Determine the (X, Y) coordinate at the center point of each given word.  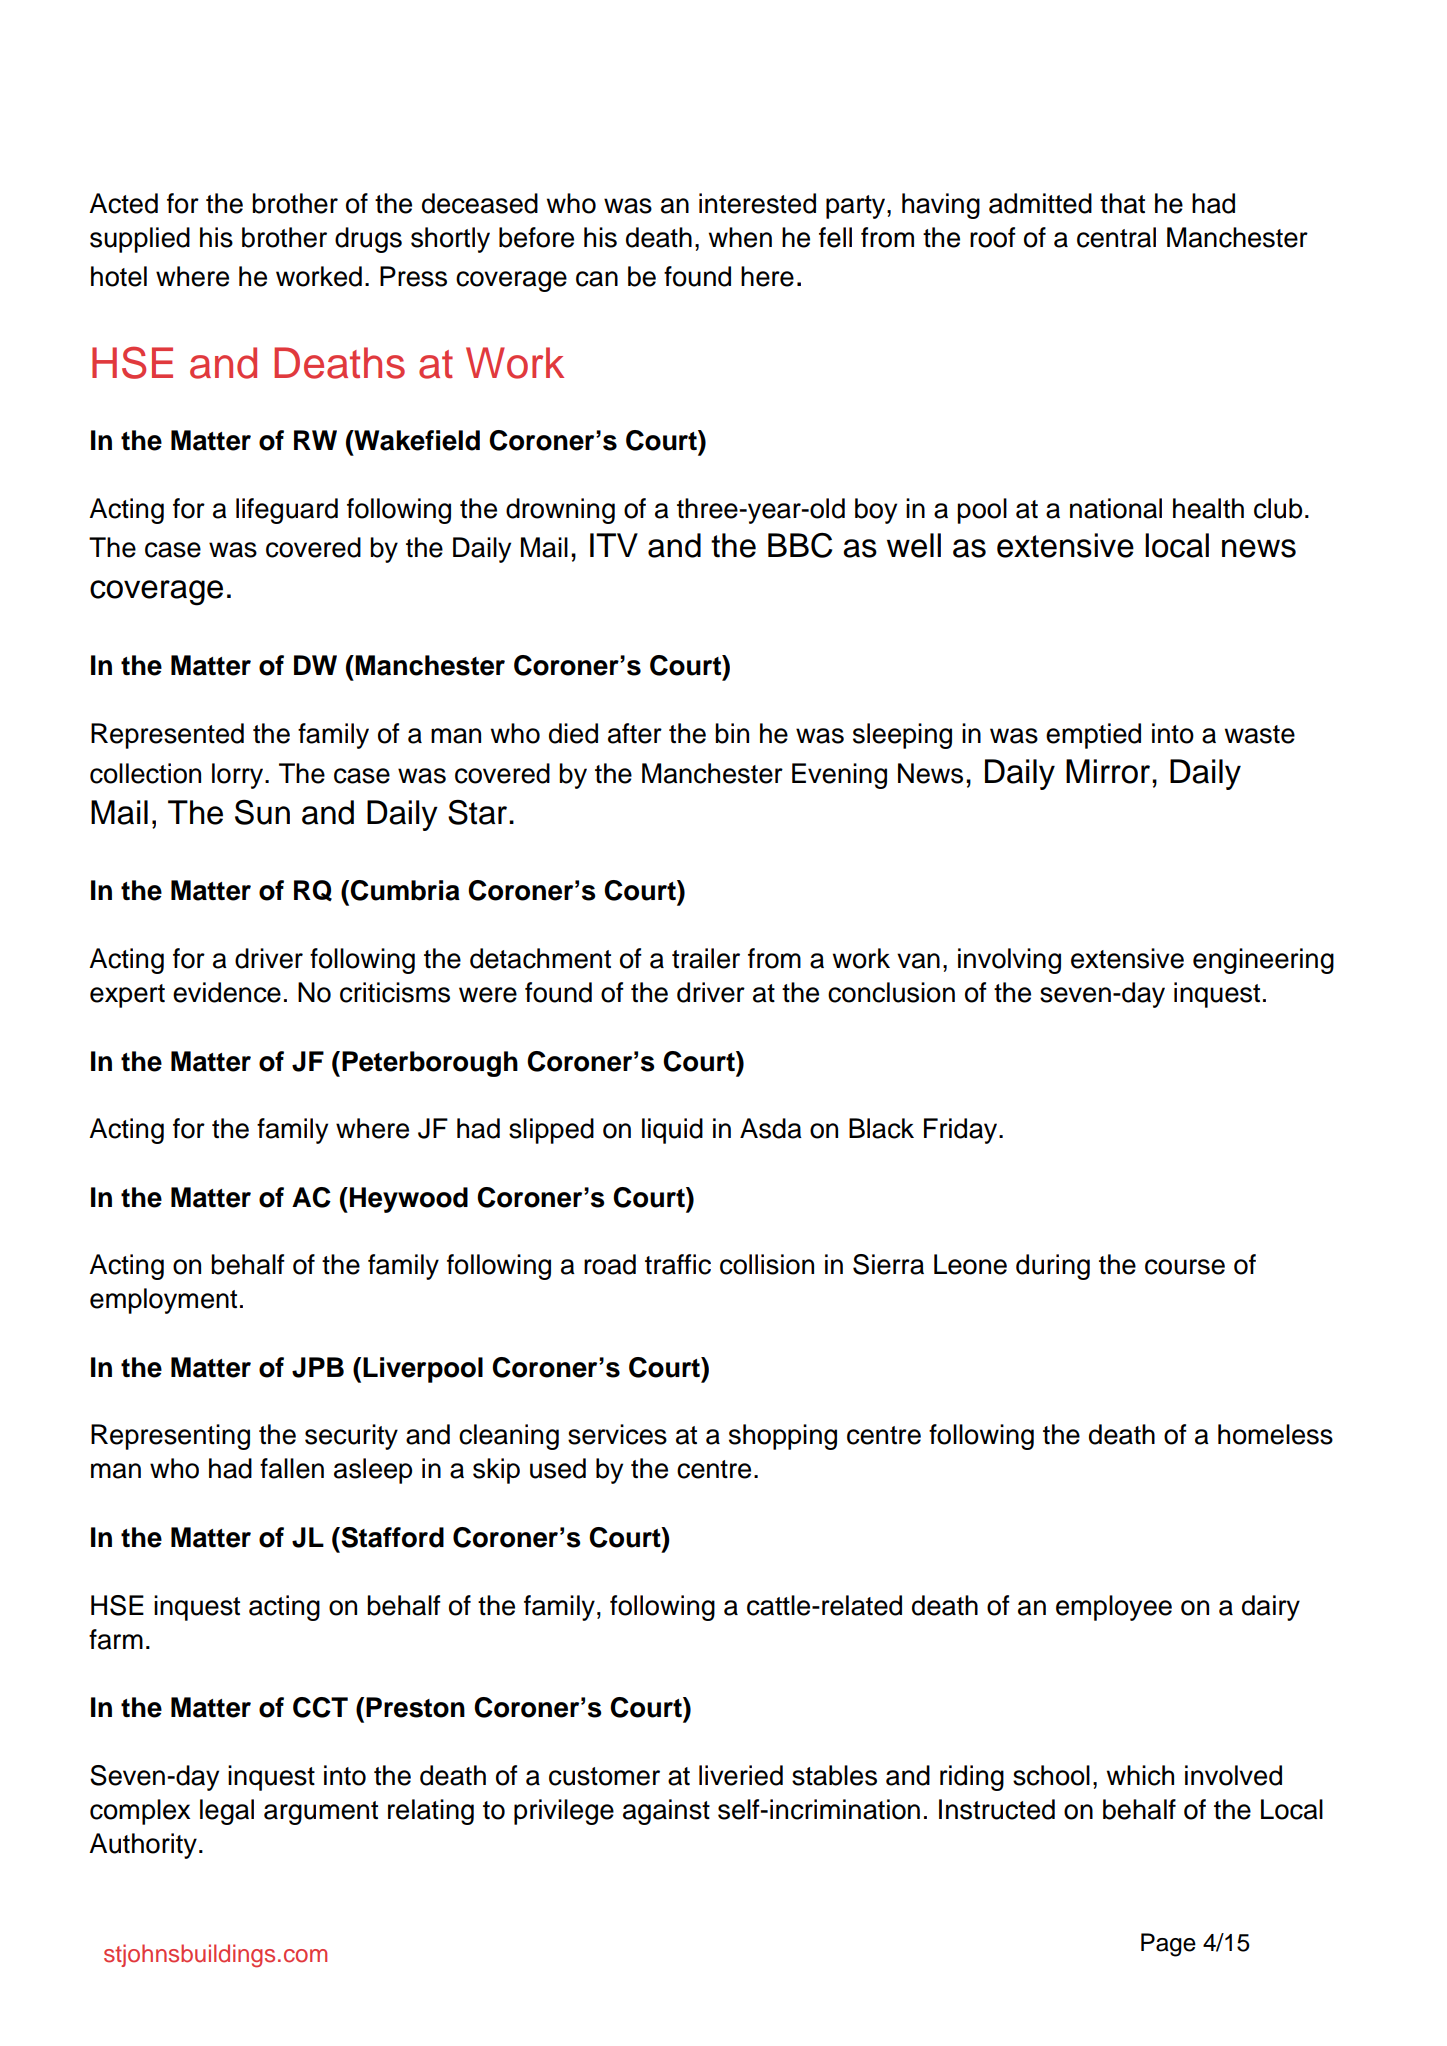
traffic (678, 1264)
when (740, 237)
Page (1168, 1945)
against (666, 1812)
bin (732, 733)
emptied (1093, 736)
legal (227, 1812)
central (1116, 237)
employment (163, 1301)
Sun (262, 812)
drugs (368, 240)
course (1185, 1267)
